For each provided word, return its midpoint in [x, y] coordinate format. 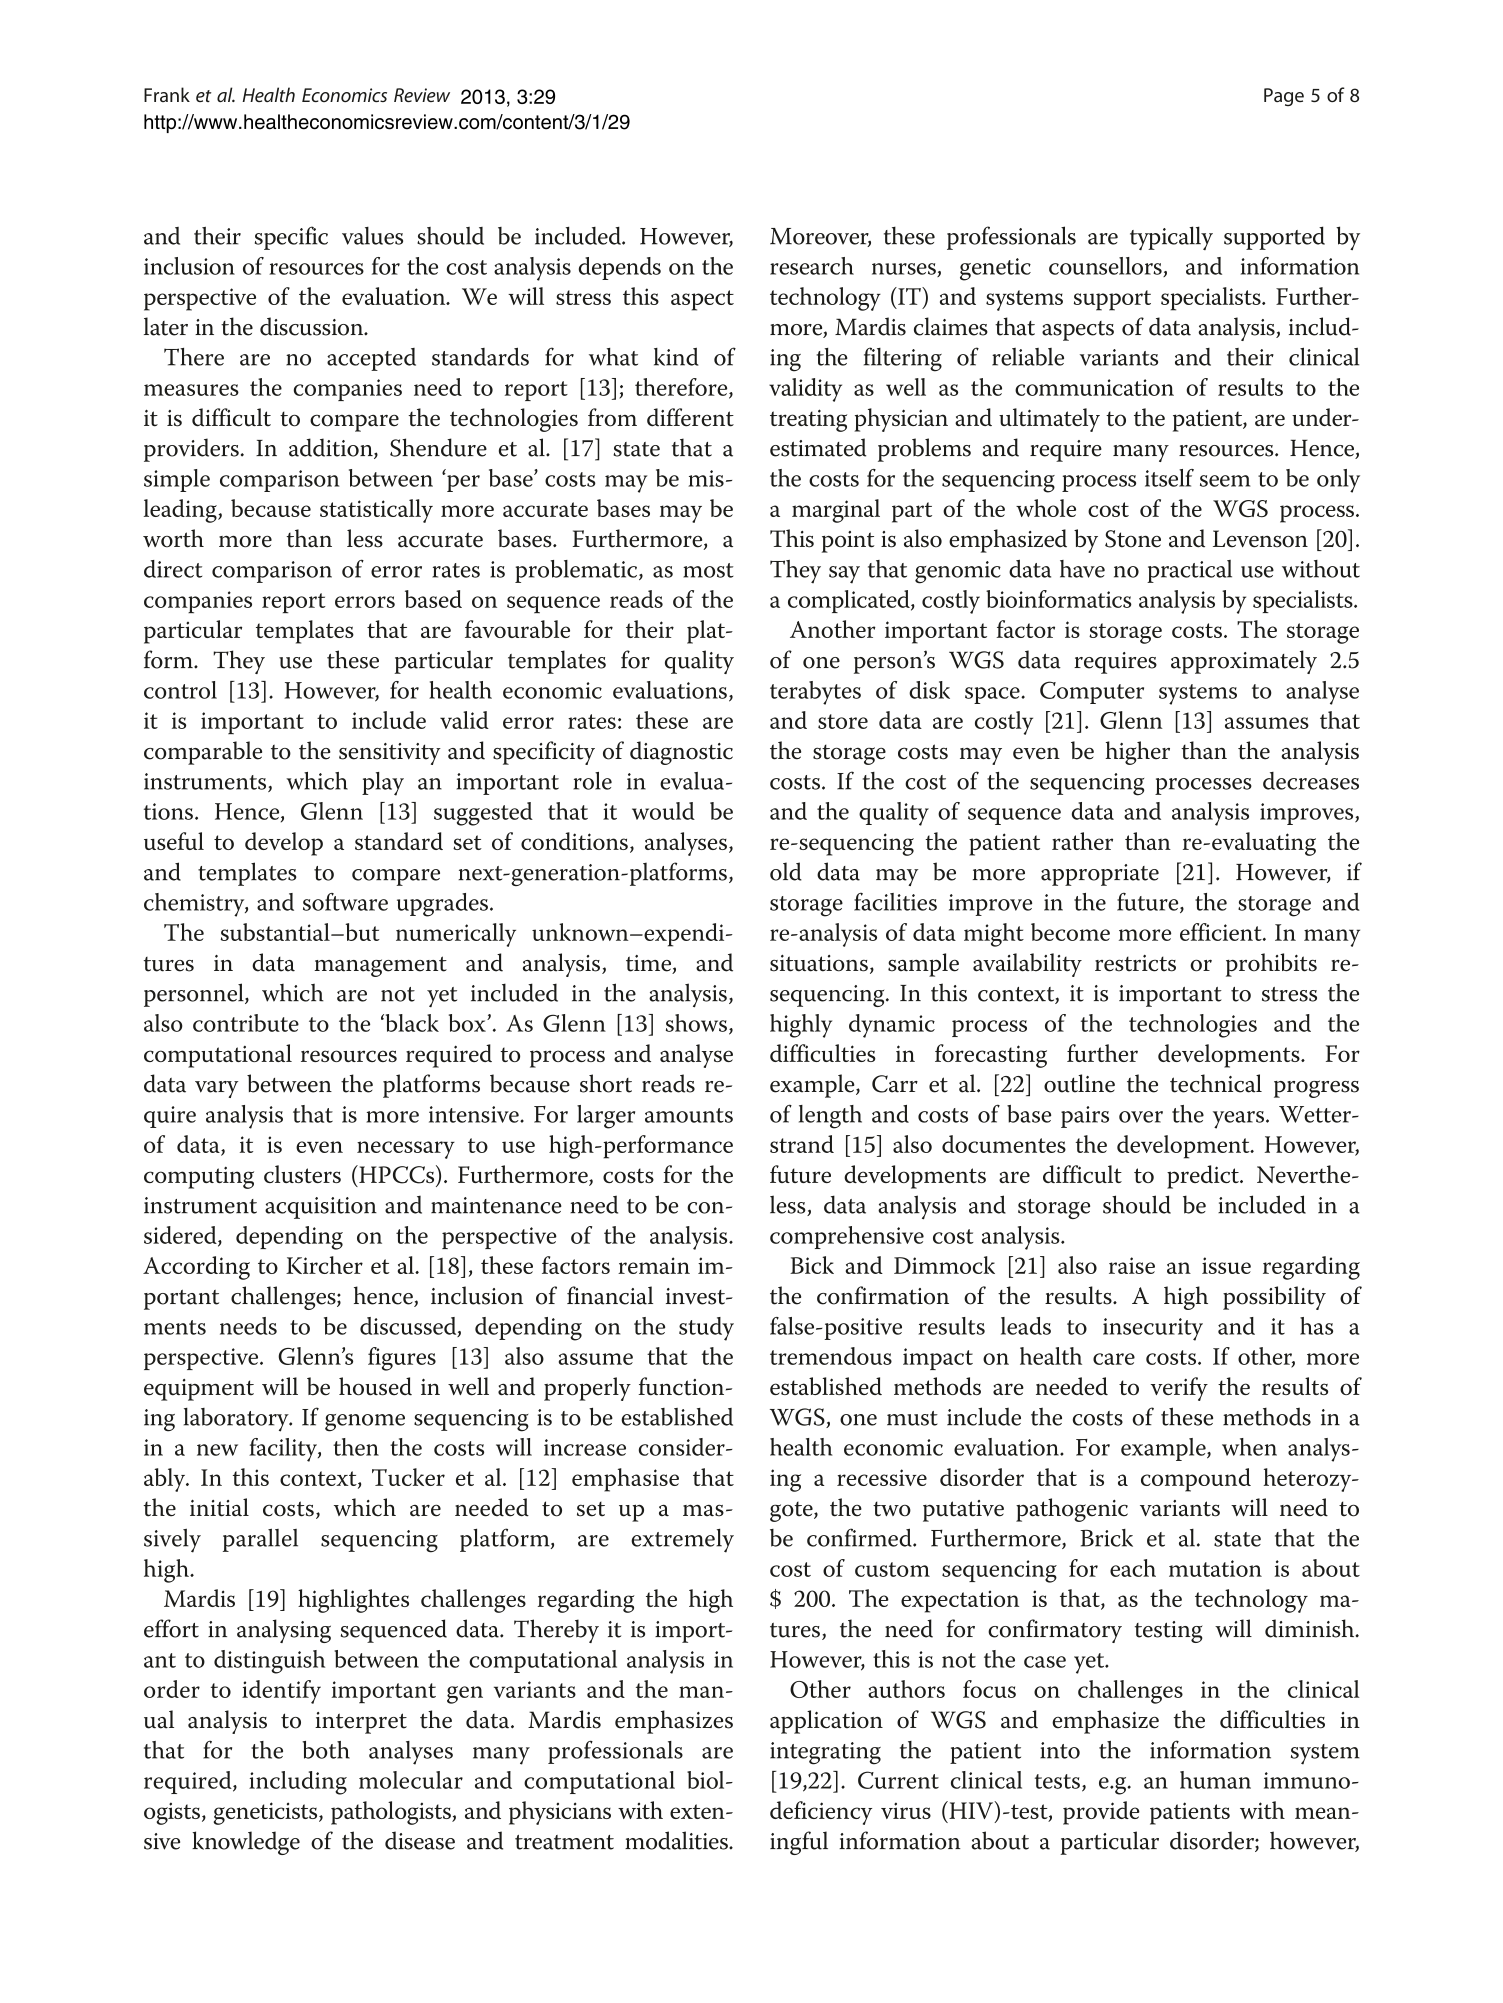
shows [696, 1023]
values [372, 236]
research [812, 266]
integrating [825, 1753]
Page [1284, 97]
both [326, 1750]
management [380, 966]
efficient [1222, 932]
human [1215, 1780]
